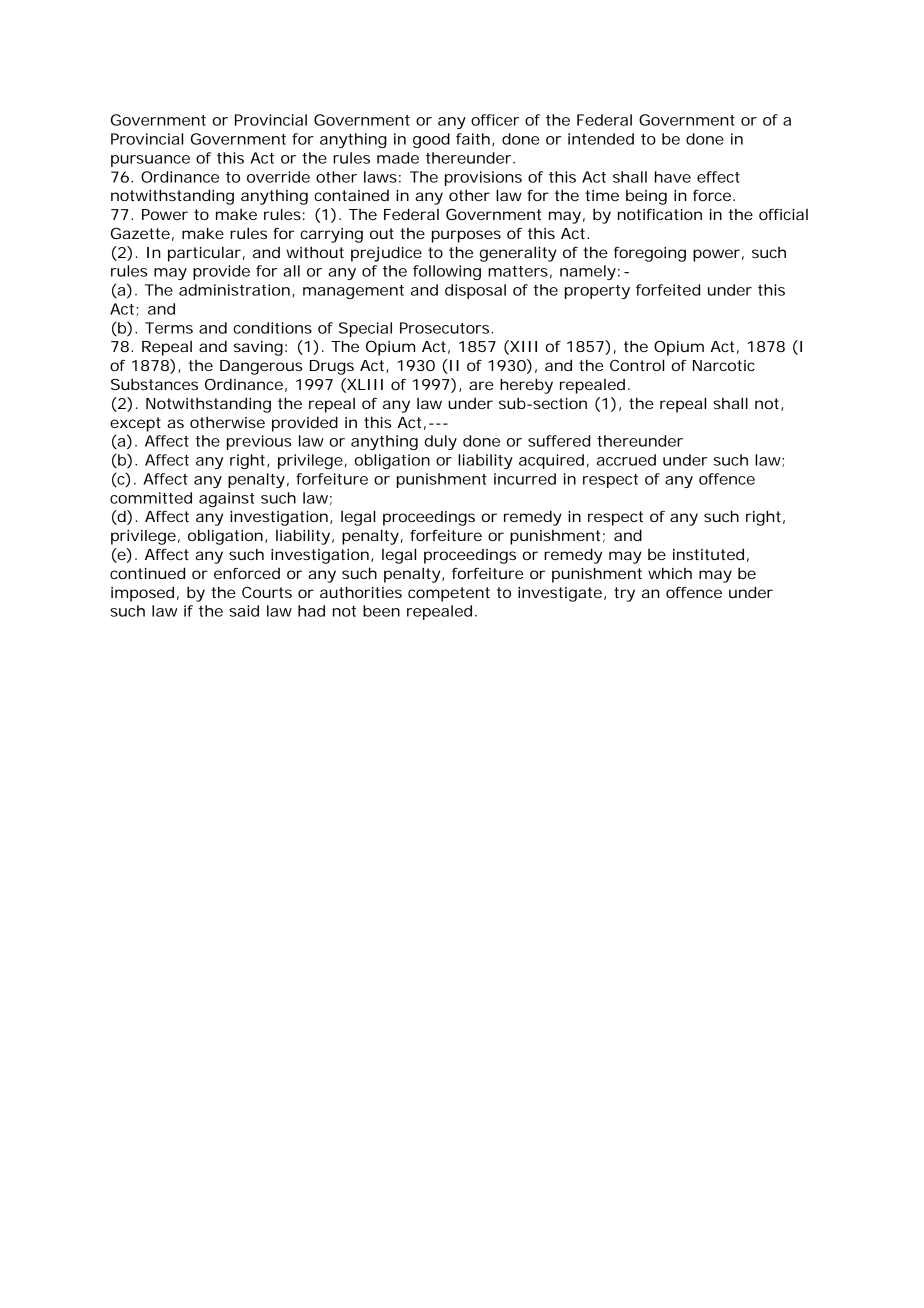  Describe the element at coordinates (244, 611) in the page. I see `said` at that location.
